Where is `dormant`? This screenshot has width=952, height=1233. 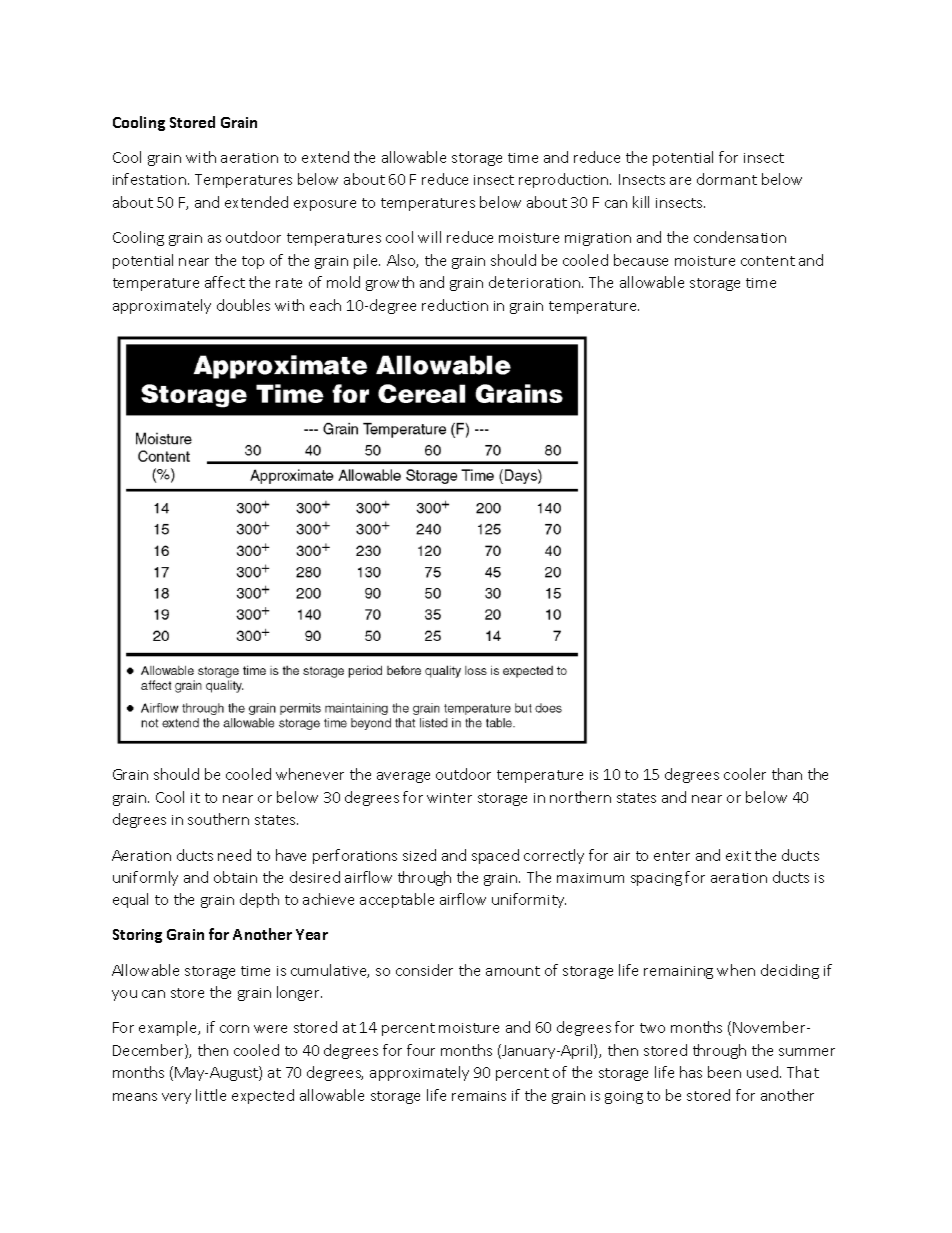
dormant is located at coordinates (727, 179).
